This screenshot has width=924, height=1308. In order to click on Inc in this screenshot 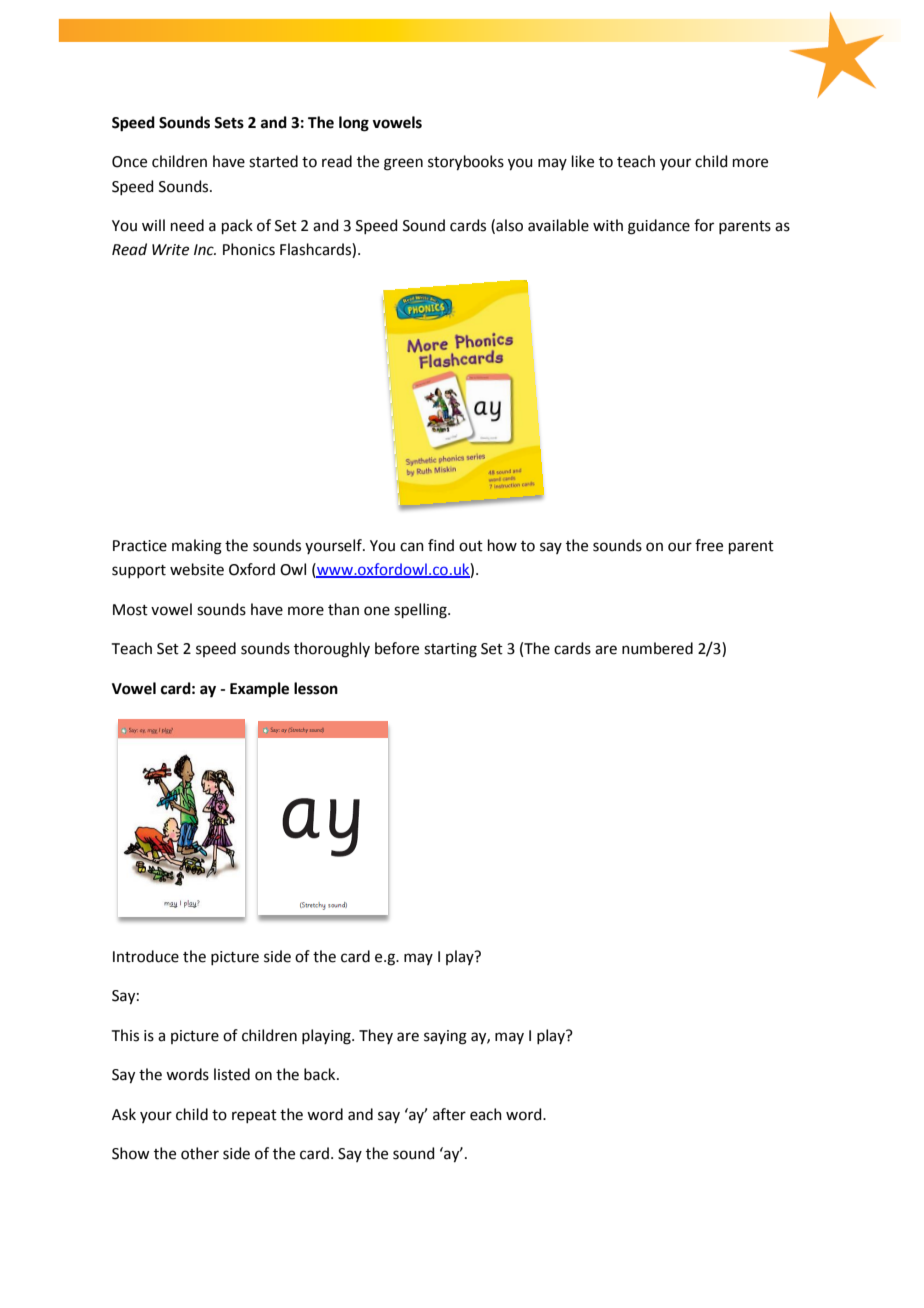, I will do `click(205, 250)`.
